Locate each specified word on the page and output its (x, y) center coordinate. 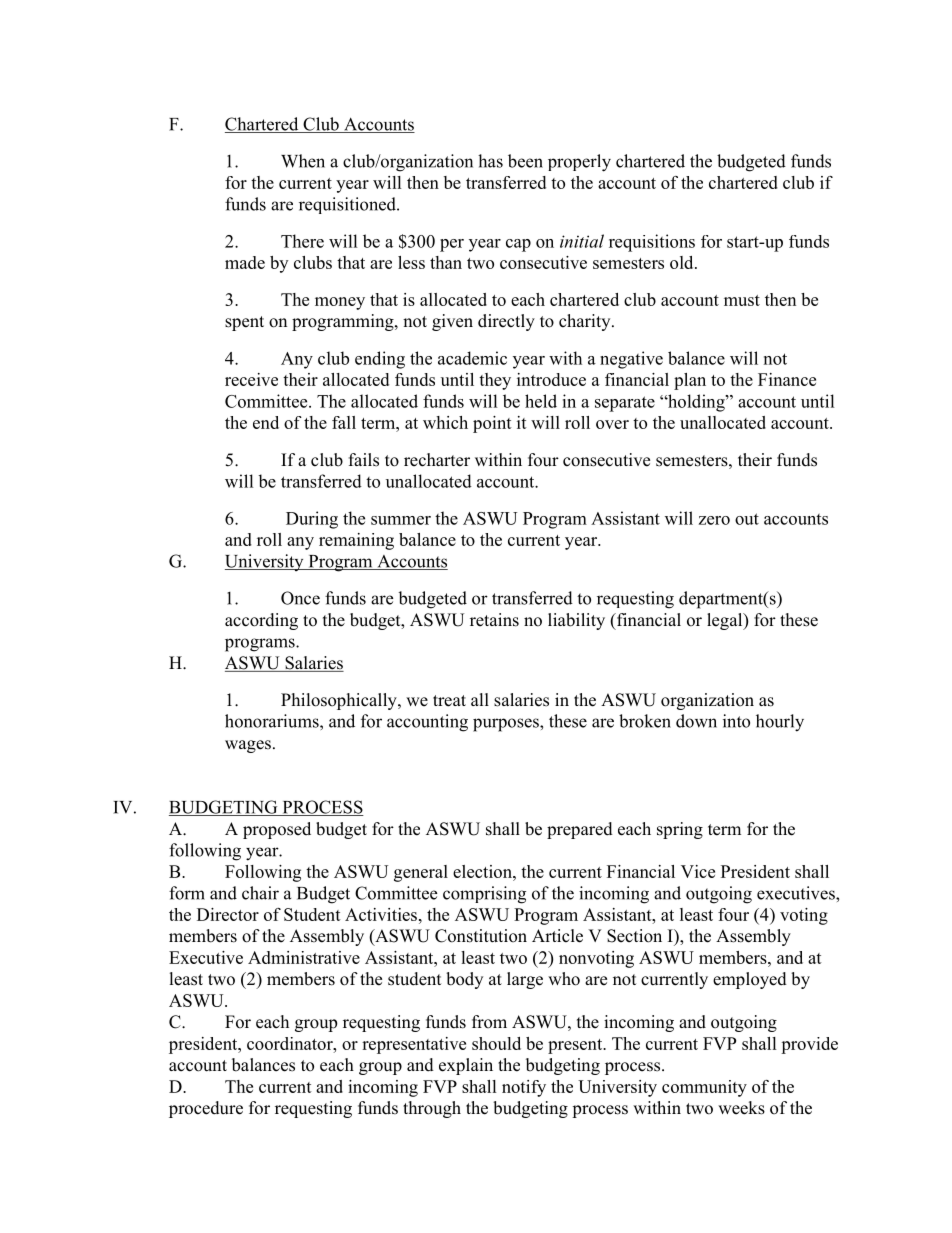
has (490, 161)
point (492, 424)
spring (680, 830)
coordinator (291, 1043)
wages (248, 746)
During (312, 520)
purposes (507, 725)
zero (714, 520)
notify (524, 1088)
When (303, 161)
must (742, 300)
